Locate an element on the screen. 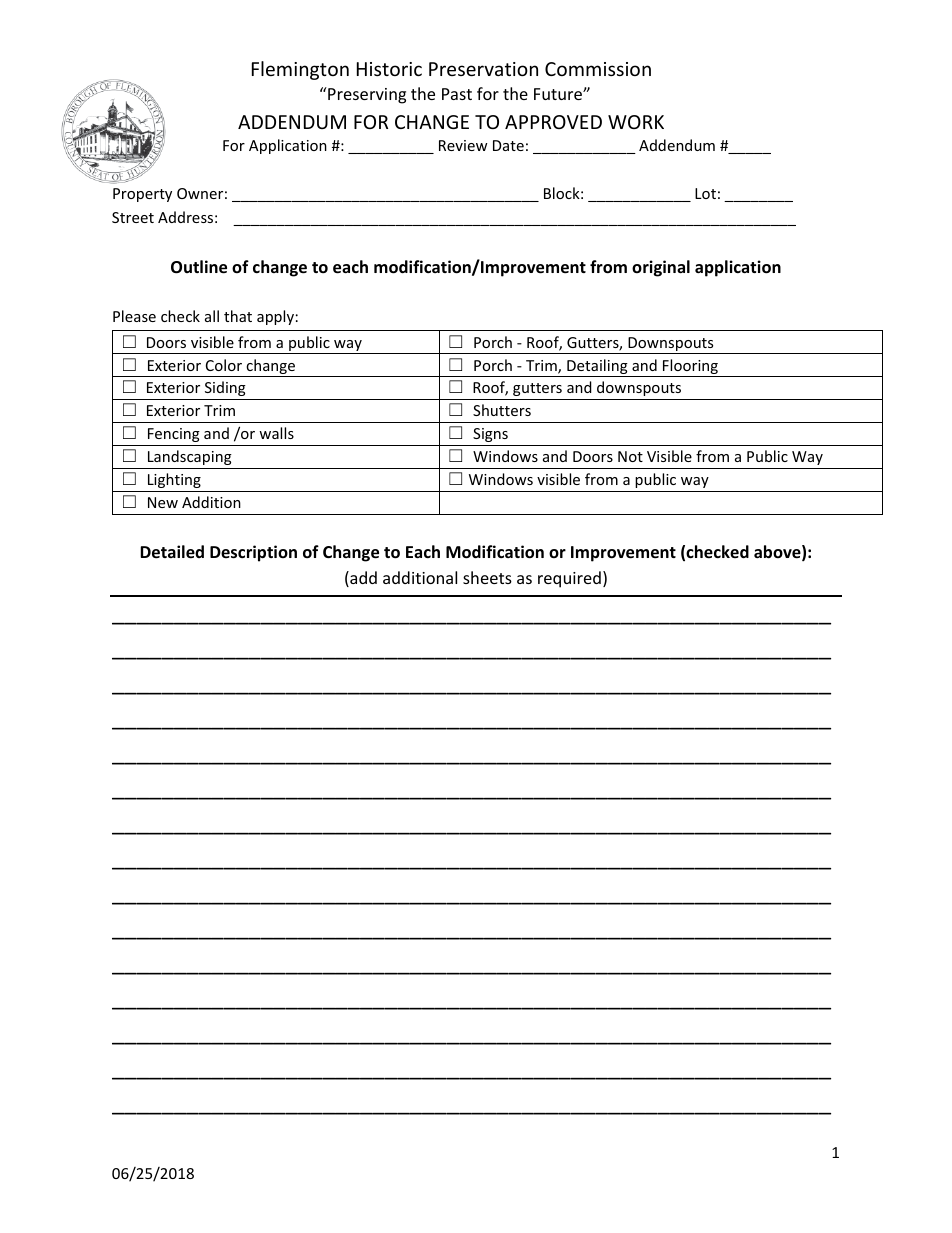 The image size is (952, 1233). Lot is located at coordinates (705, 193).
